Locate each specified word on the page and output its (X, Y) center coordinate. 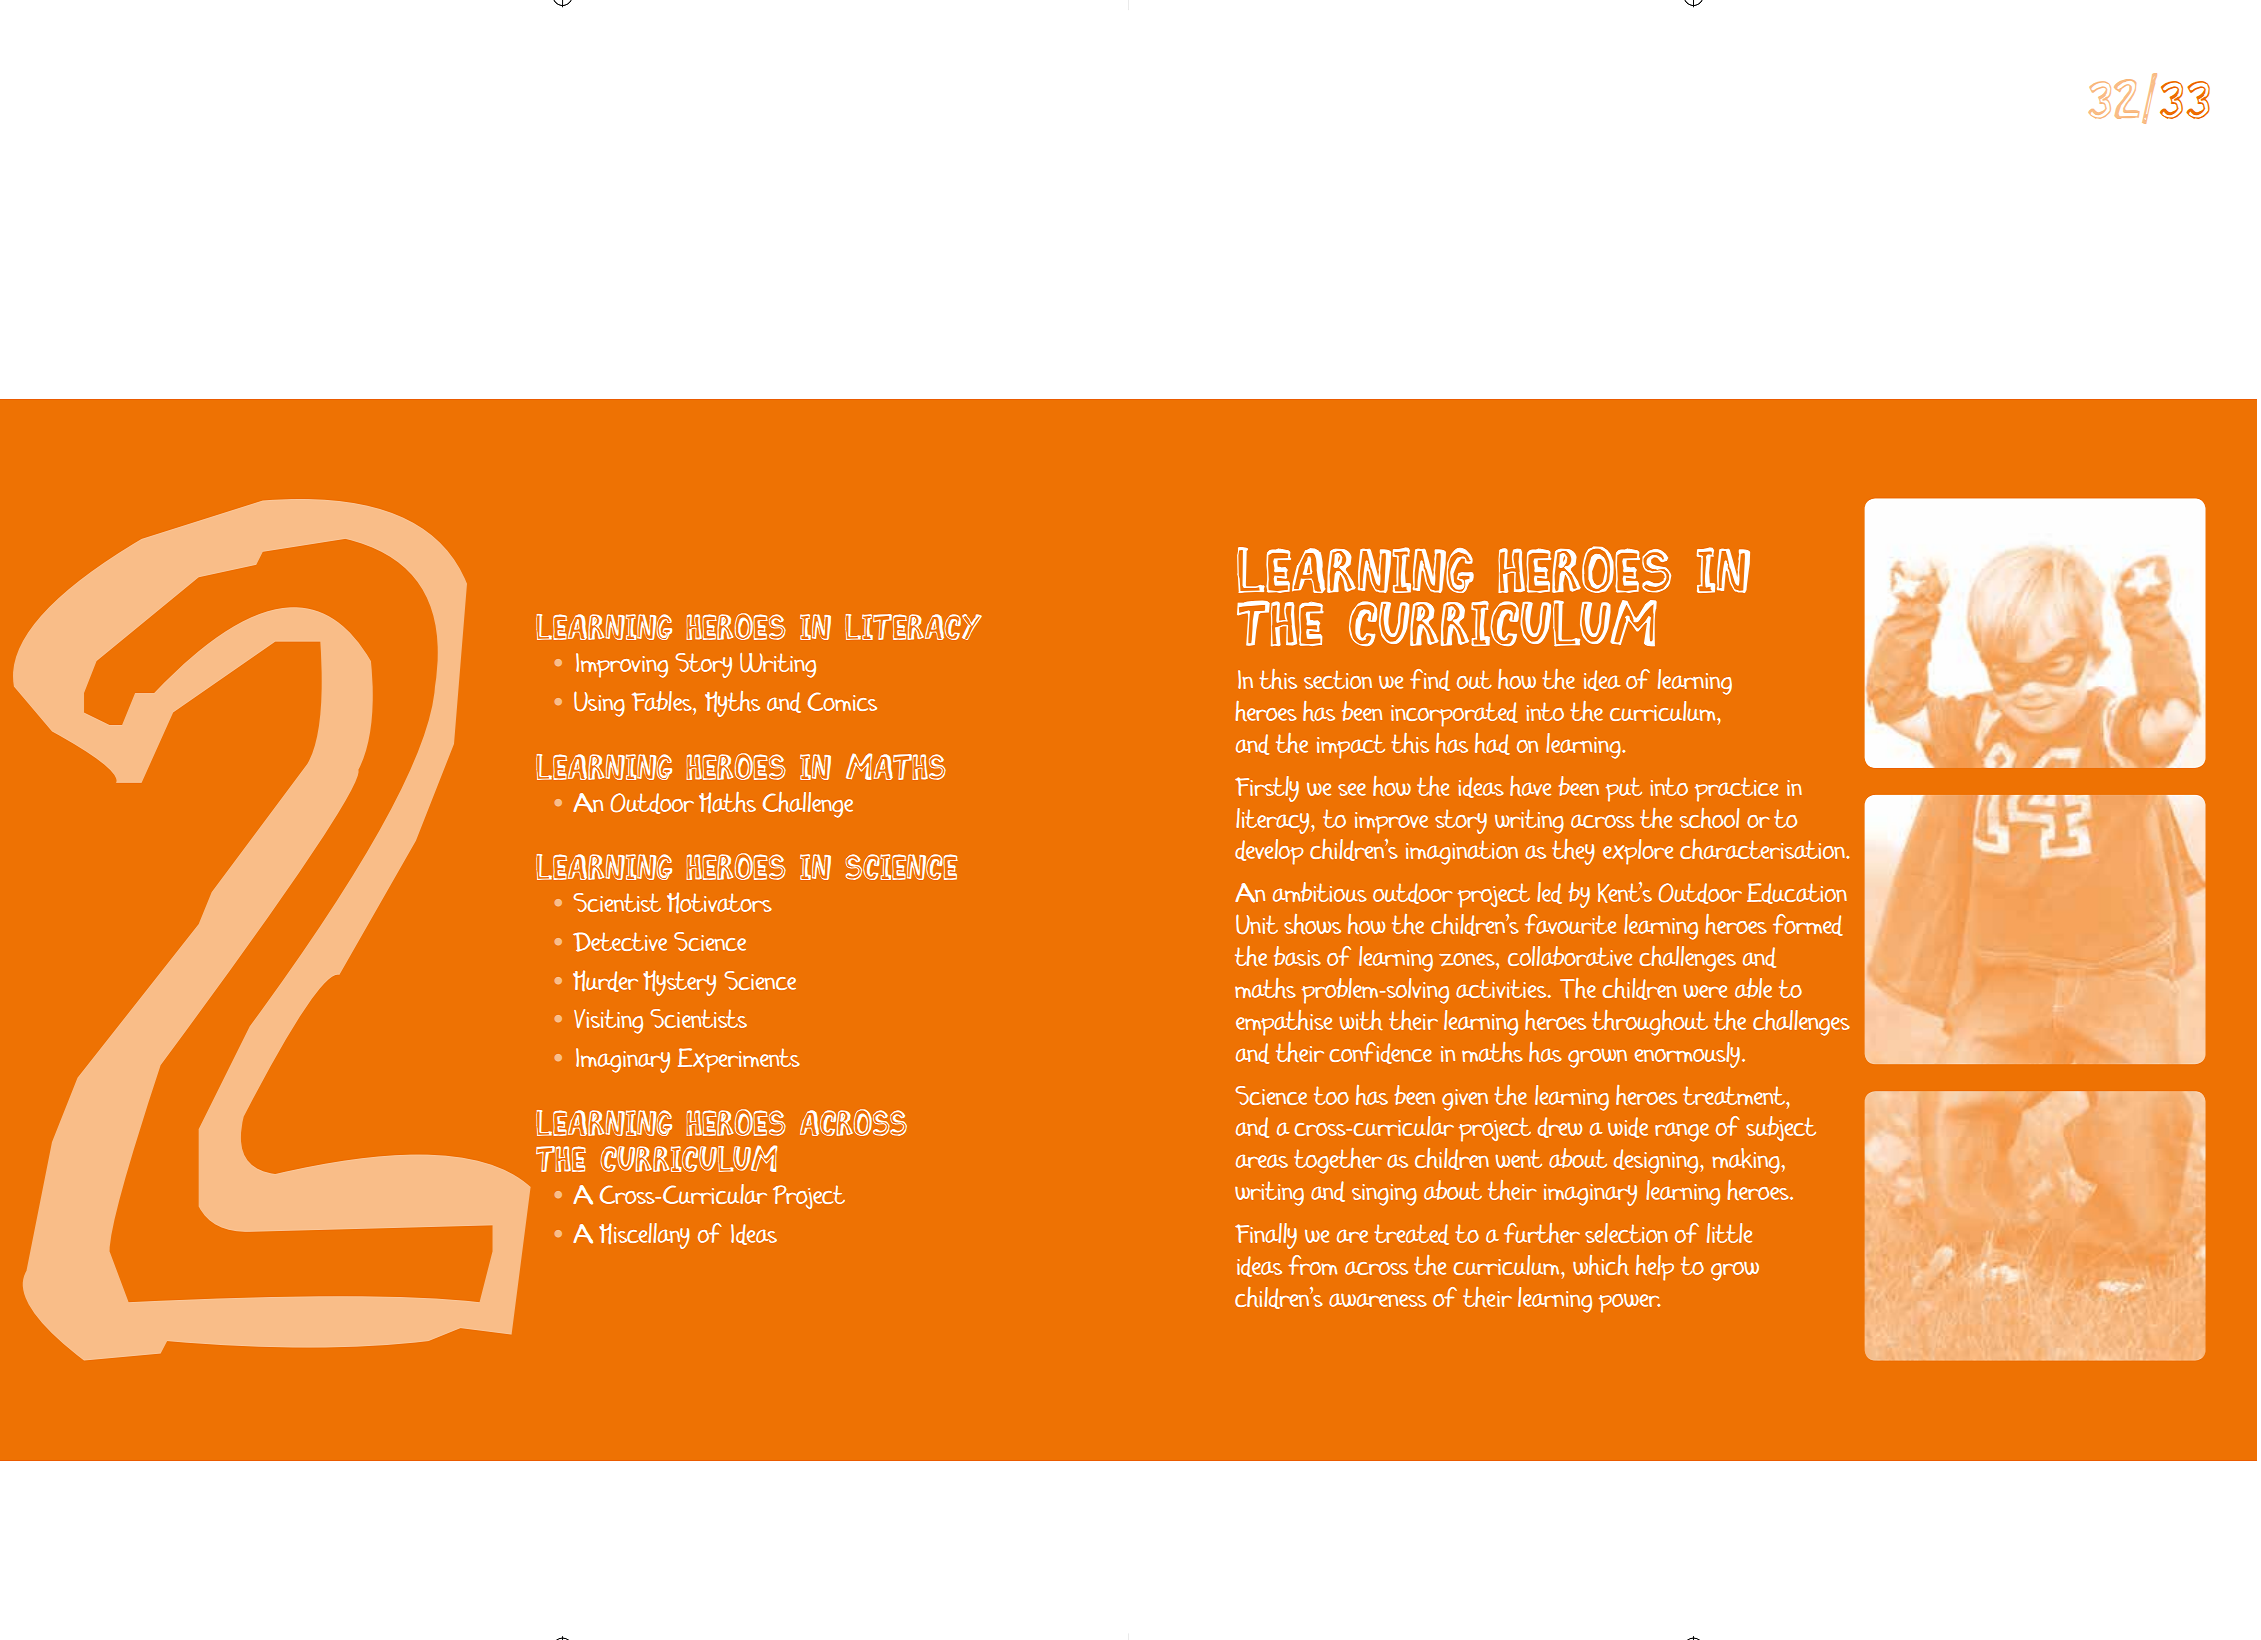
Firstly (1267, 789)
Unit (1257, 924)
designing (1657, 1161)
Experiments (739, 1060)
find (1430, 680)
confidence (1380, 1053)
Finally (1266, 1236)
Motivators (719, 903)
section (1338, 679)
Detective (620, 942)
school (1709, 818)
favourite (1570, 924)
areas (1261, 1161)
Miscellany (644, 1236)
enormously (1688, 1055)
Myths (732, 704)
